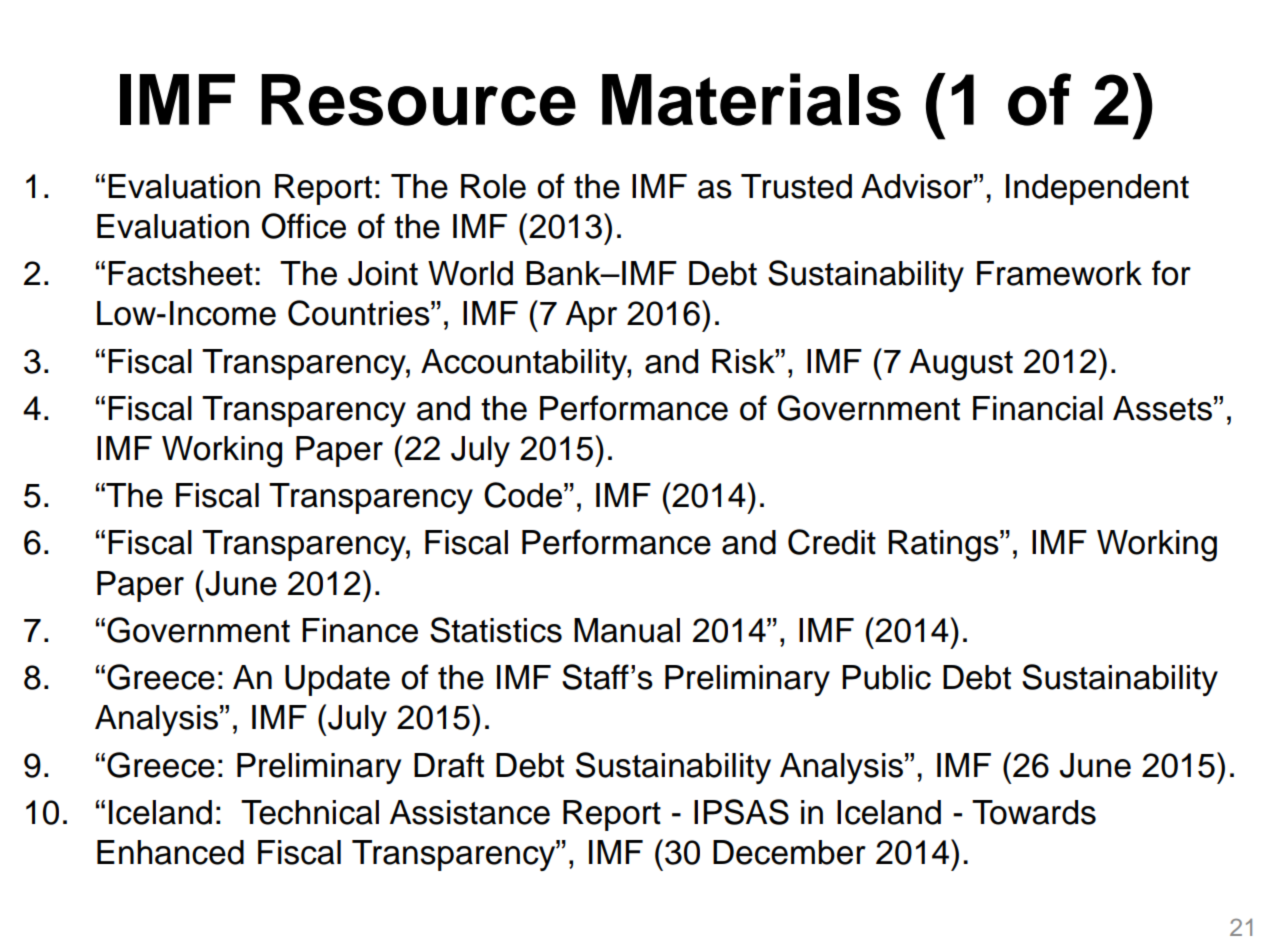  I want to click on December, so click(789, 852).
